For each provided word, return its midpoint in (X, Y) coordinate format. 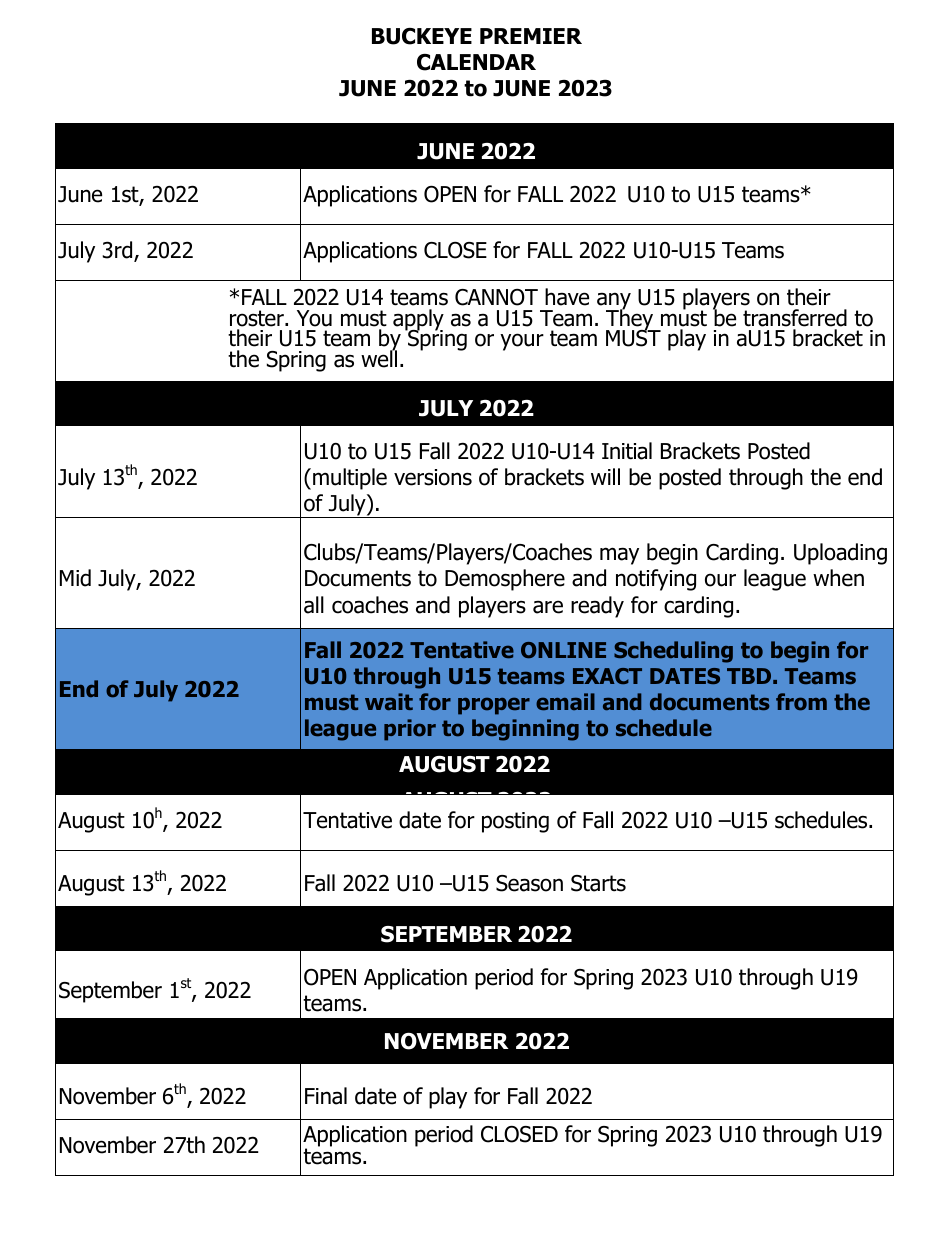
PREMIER (531, 36)
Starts (598, 883)
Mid (75, 578)
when (838, 578)
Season (529, 883)
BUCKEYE (422, 36)
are (548, 607)
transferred (795, 318)
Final (326, 1096)
